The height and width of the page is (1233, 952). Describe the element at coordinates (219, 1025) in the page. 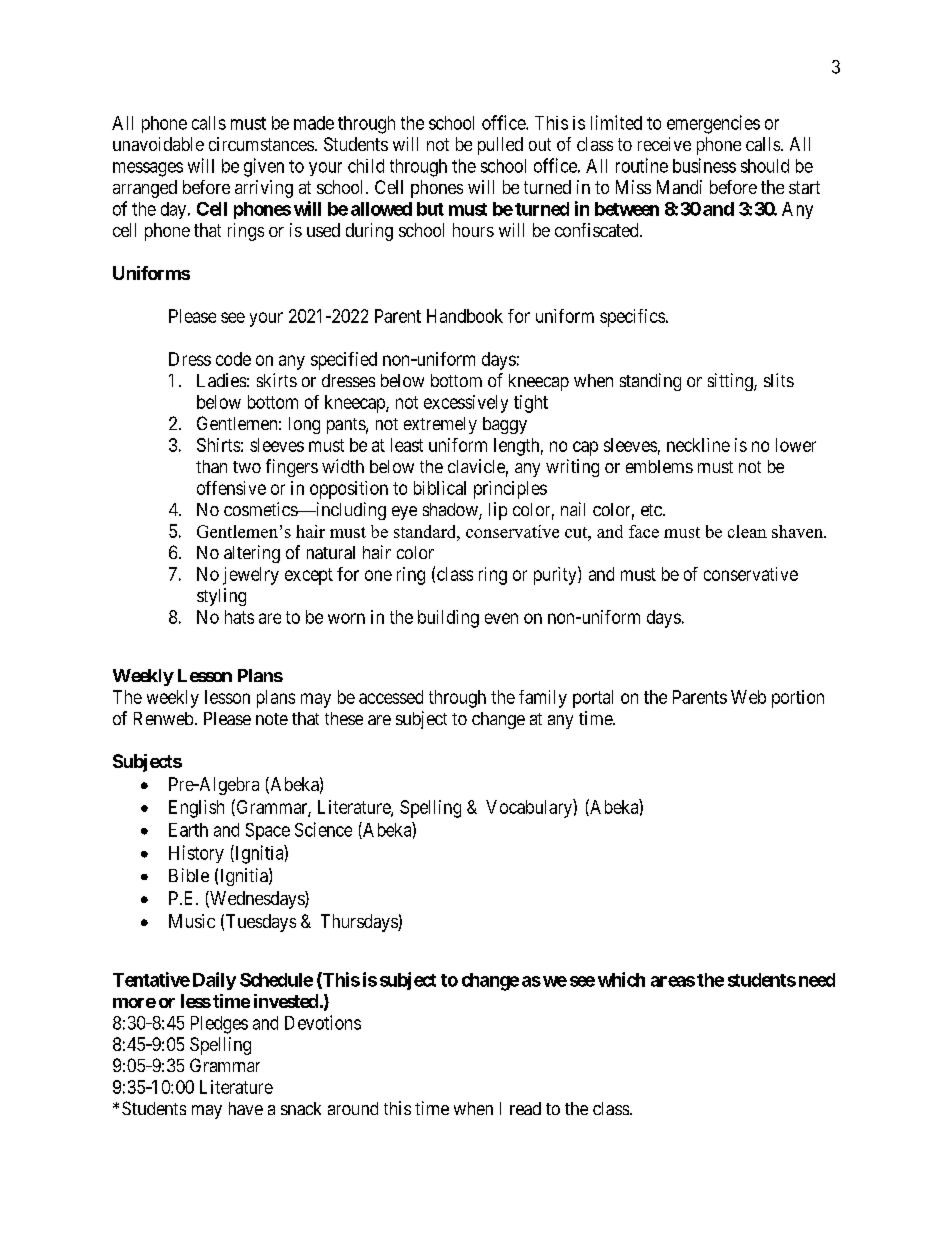

I see `Pledges` at that location.
